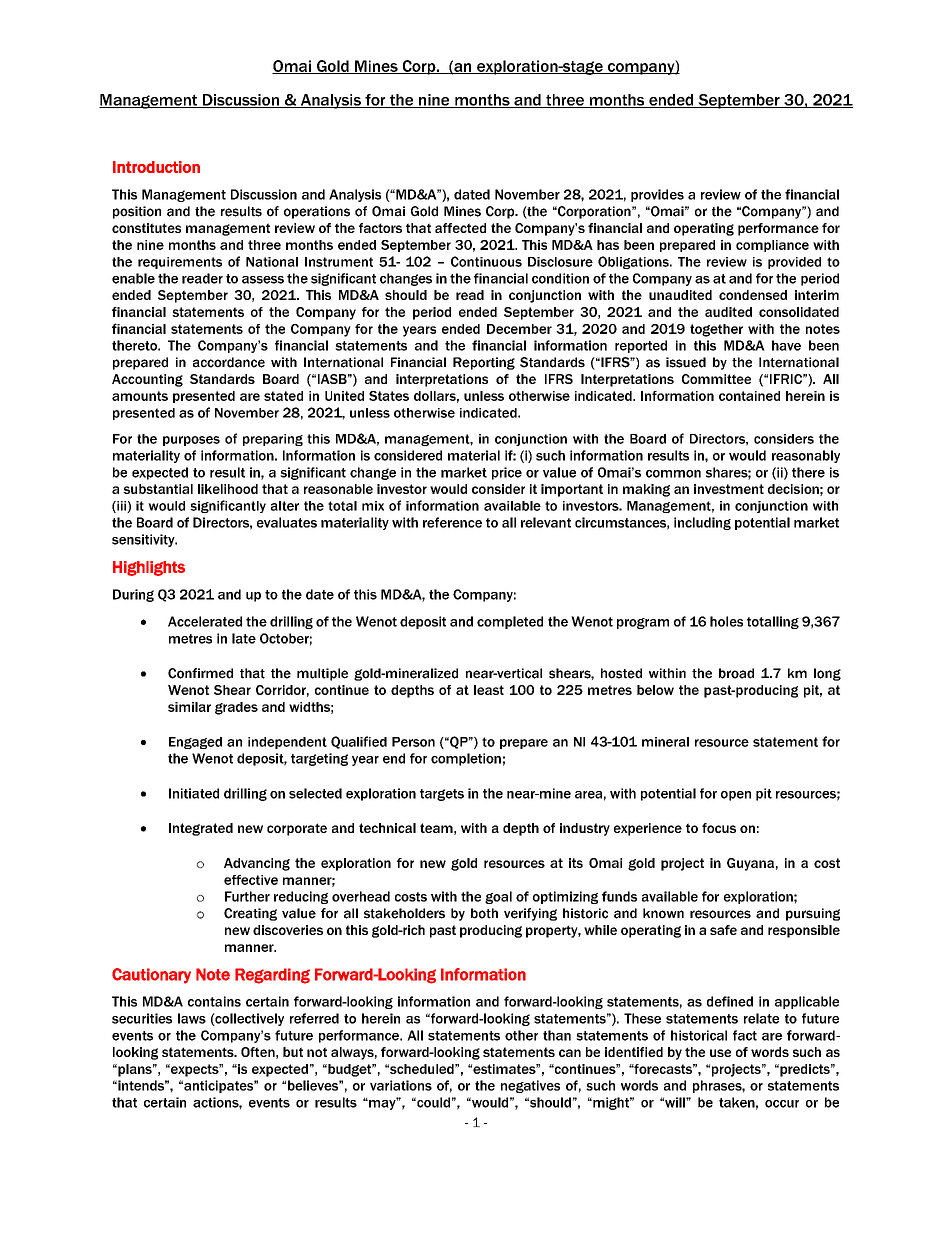 The width and height of the screenshot is (952, 1233). I want to click on use, so click(720, 1053).
